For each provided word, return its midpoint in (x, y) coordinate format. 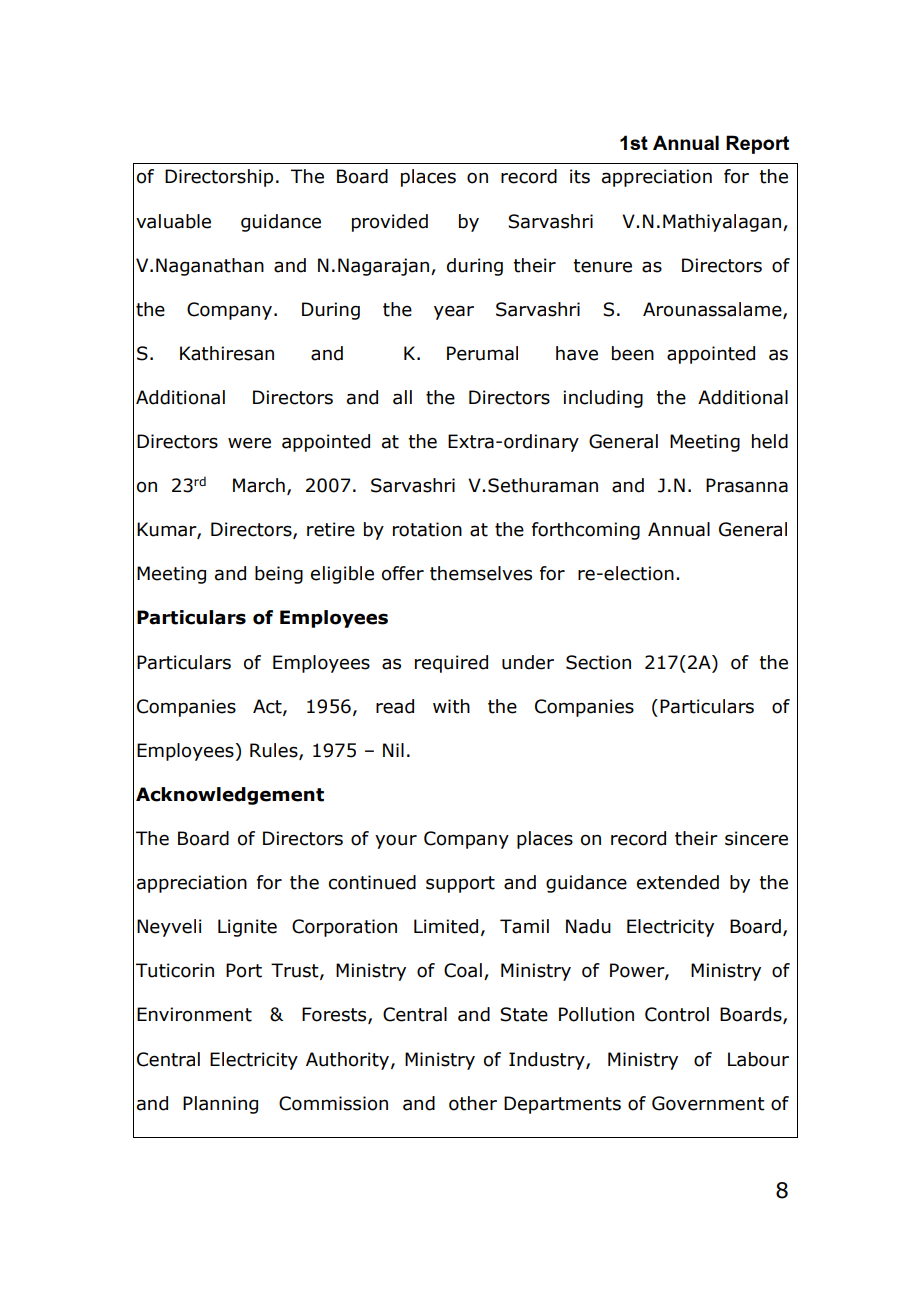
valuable (173, 221)
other (473, 1103)
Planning (220, 1105)
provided (390, 223)
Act (268, 707)
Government (708, 1103)
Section (598, 662)
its (580, 176)
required (451, 664)
